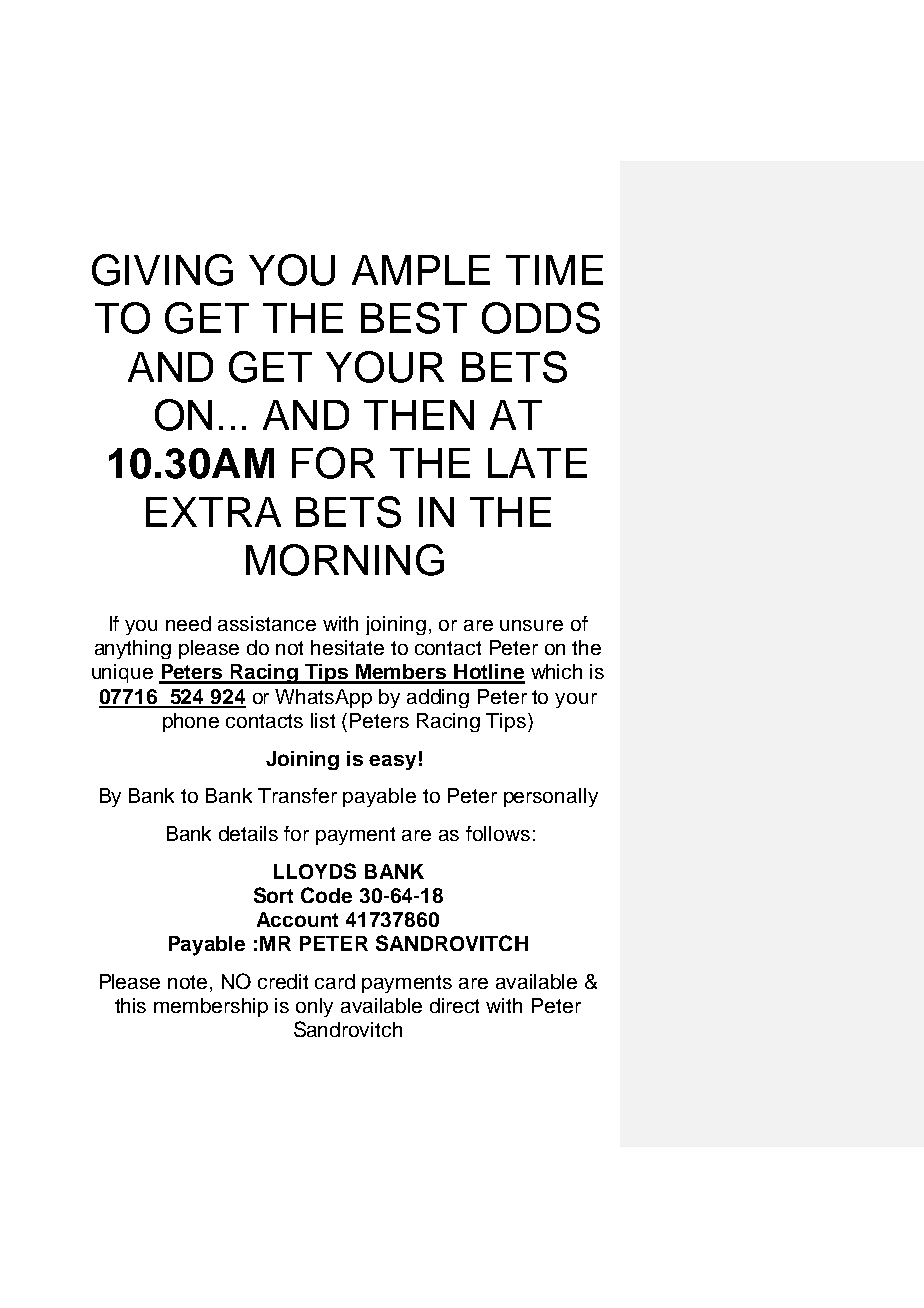  What do you see at coordinates (188, 623) in the screenshot?
I see `need` at bounding box center [188, 623].
